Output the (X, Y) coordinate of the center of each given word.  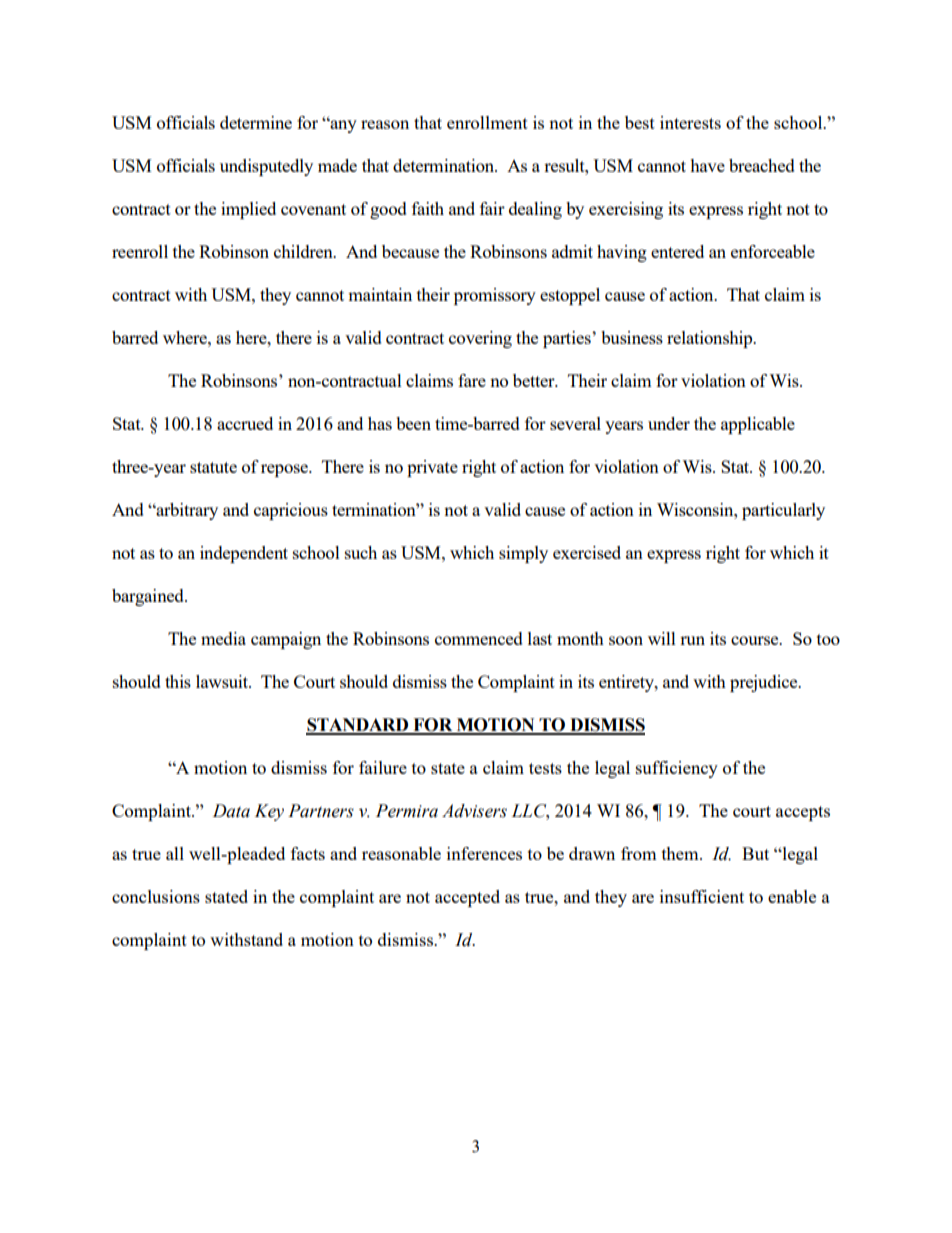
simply (523, 554)
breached (762, 165)
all (175, 853)
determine (256, 122)
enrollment (487, 122)
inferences (484, 853)
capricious (291, 511)
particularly (783, 511)
